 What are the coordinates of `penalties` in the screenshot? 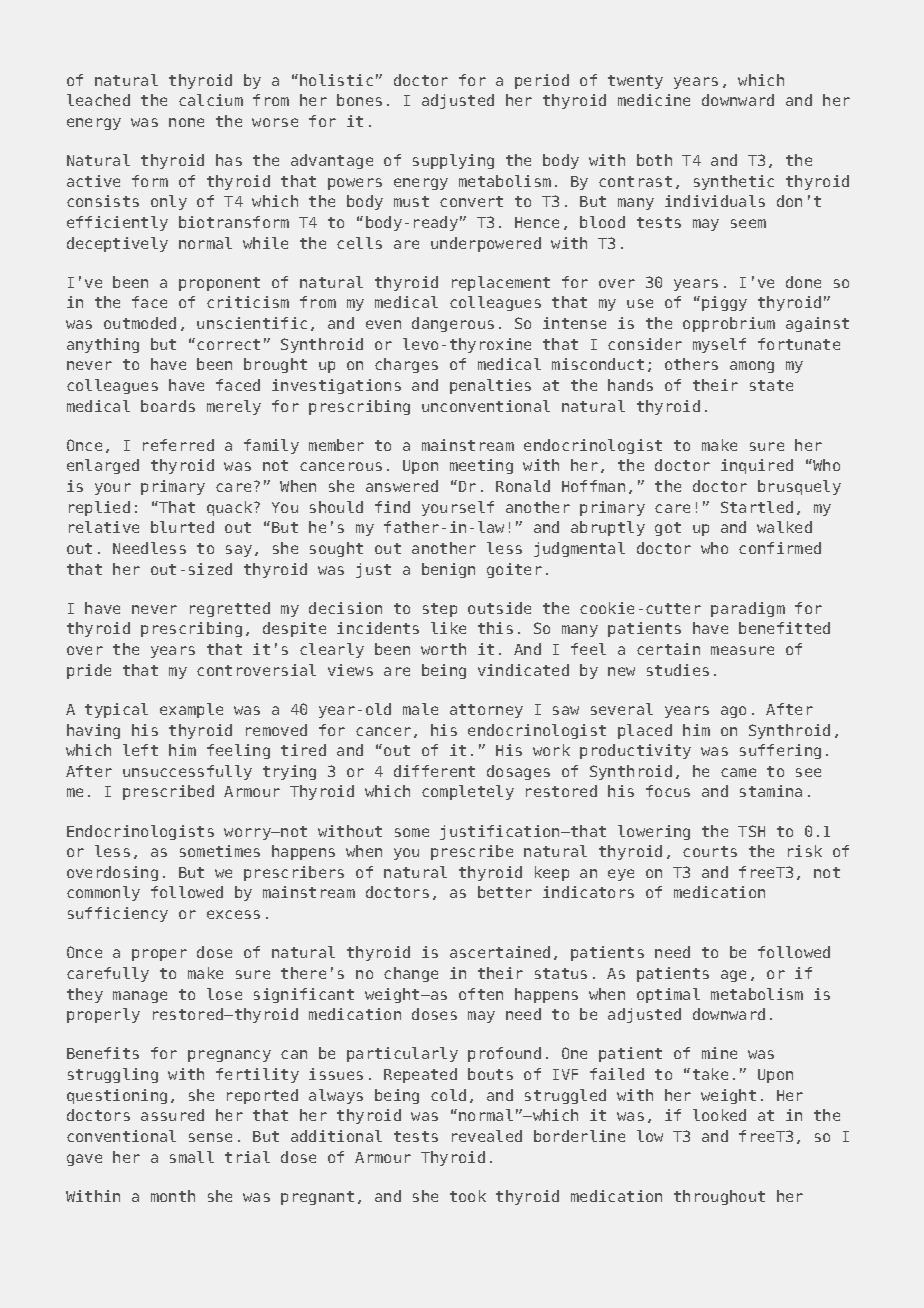 It's located at (490, 386).
